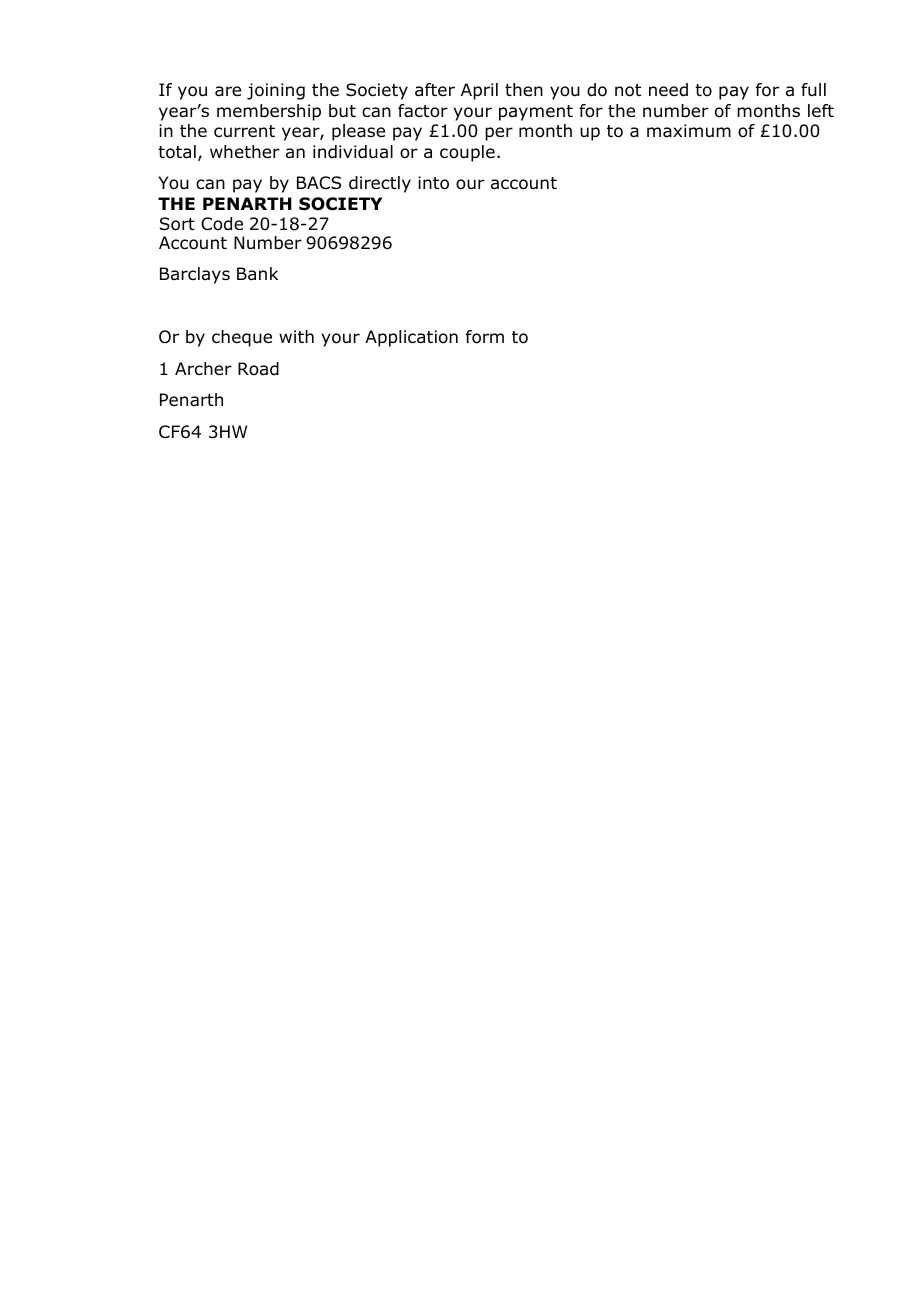 This page has height=1308, width=924. I want to click on form, so click(485, 337).
